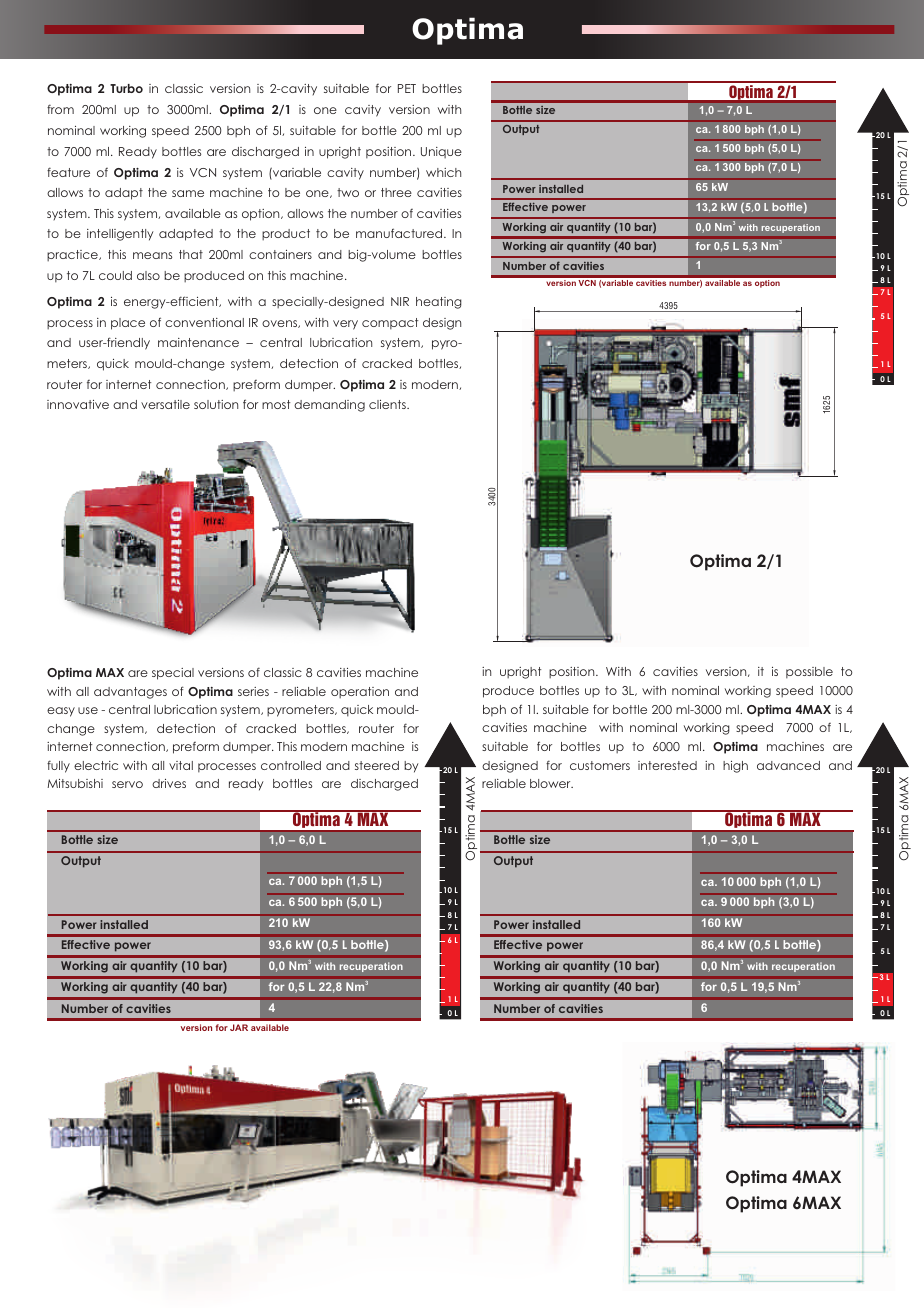 The width and height of the image is (924, 1308). I want to click on advantages, so click(130, 693).
